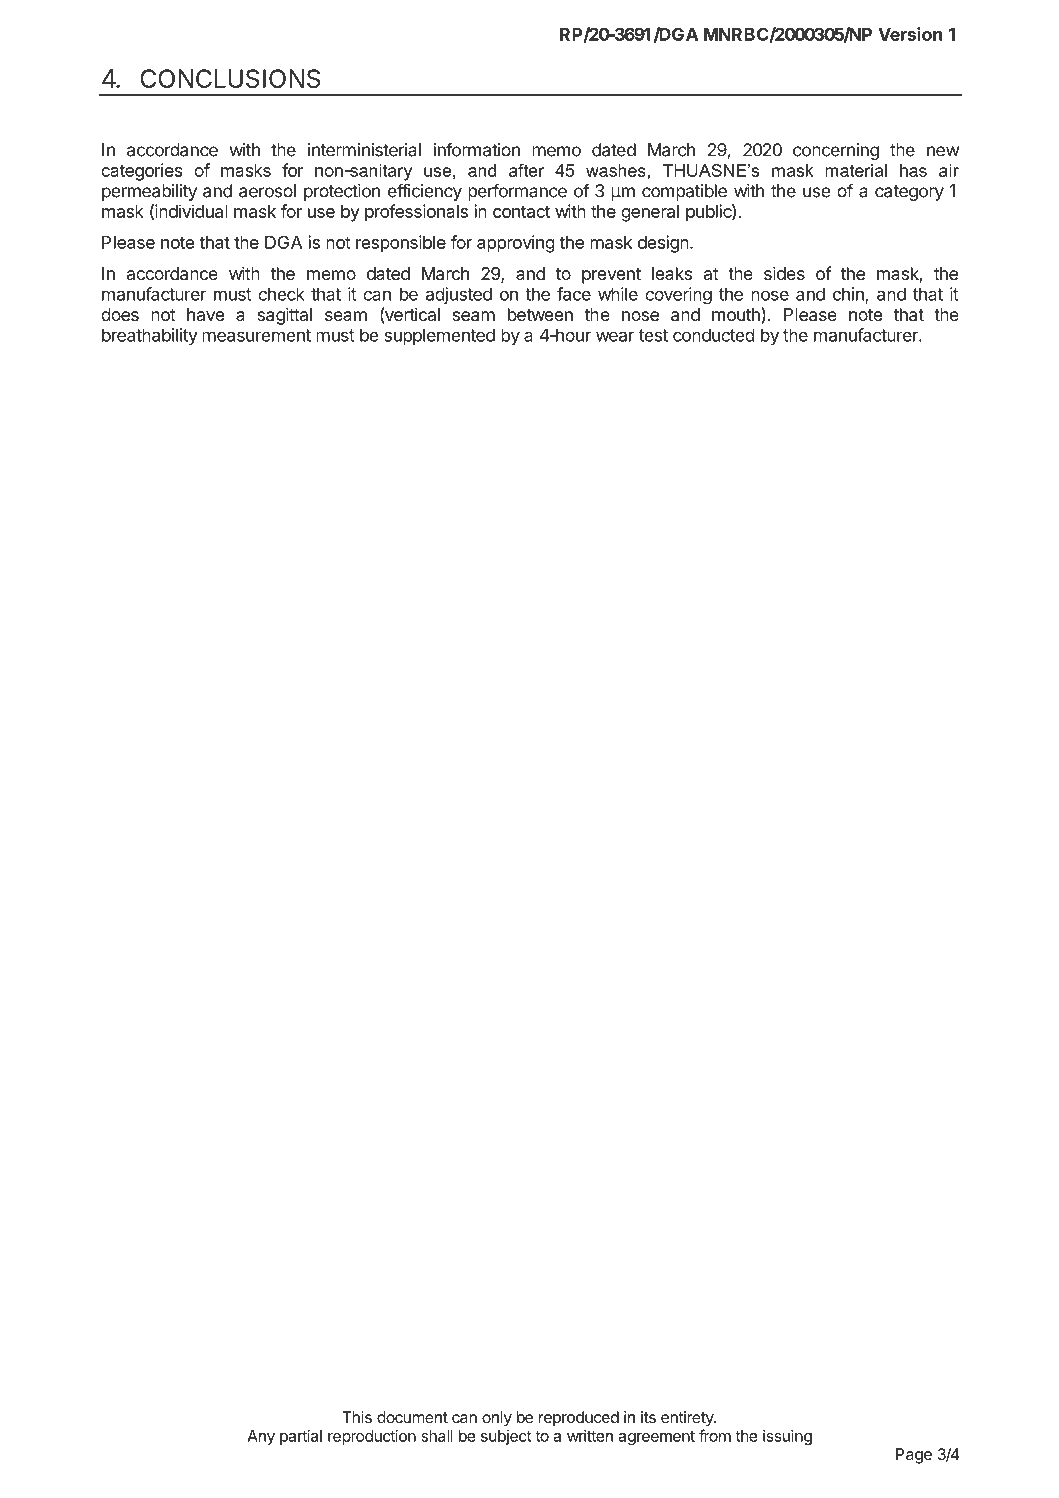  What do you see at coordinates (540, 314) in the document?
I see `between` at bounding box center [540, 314].
